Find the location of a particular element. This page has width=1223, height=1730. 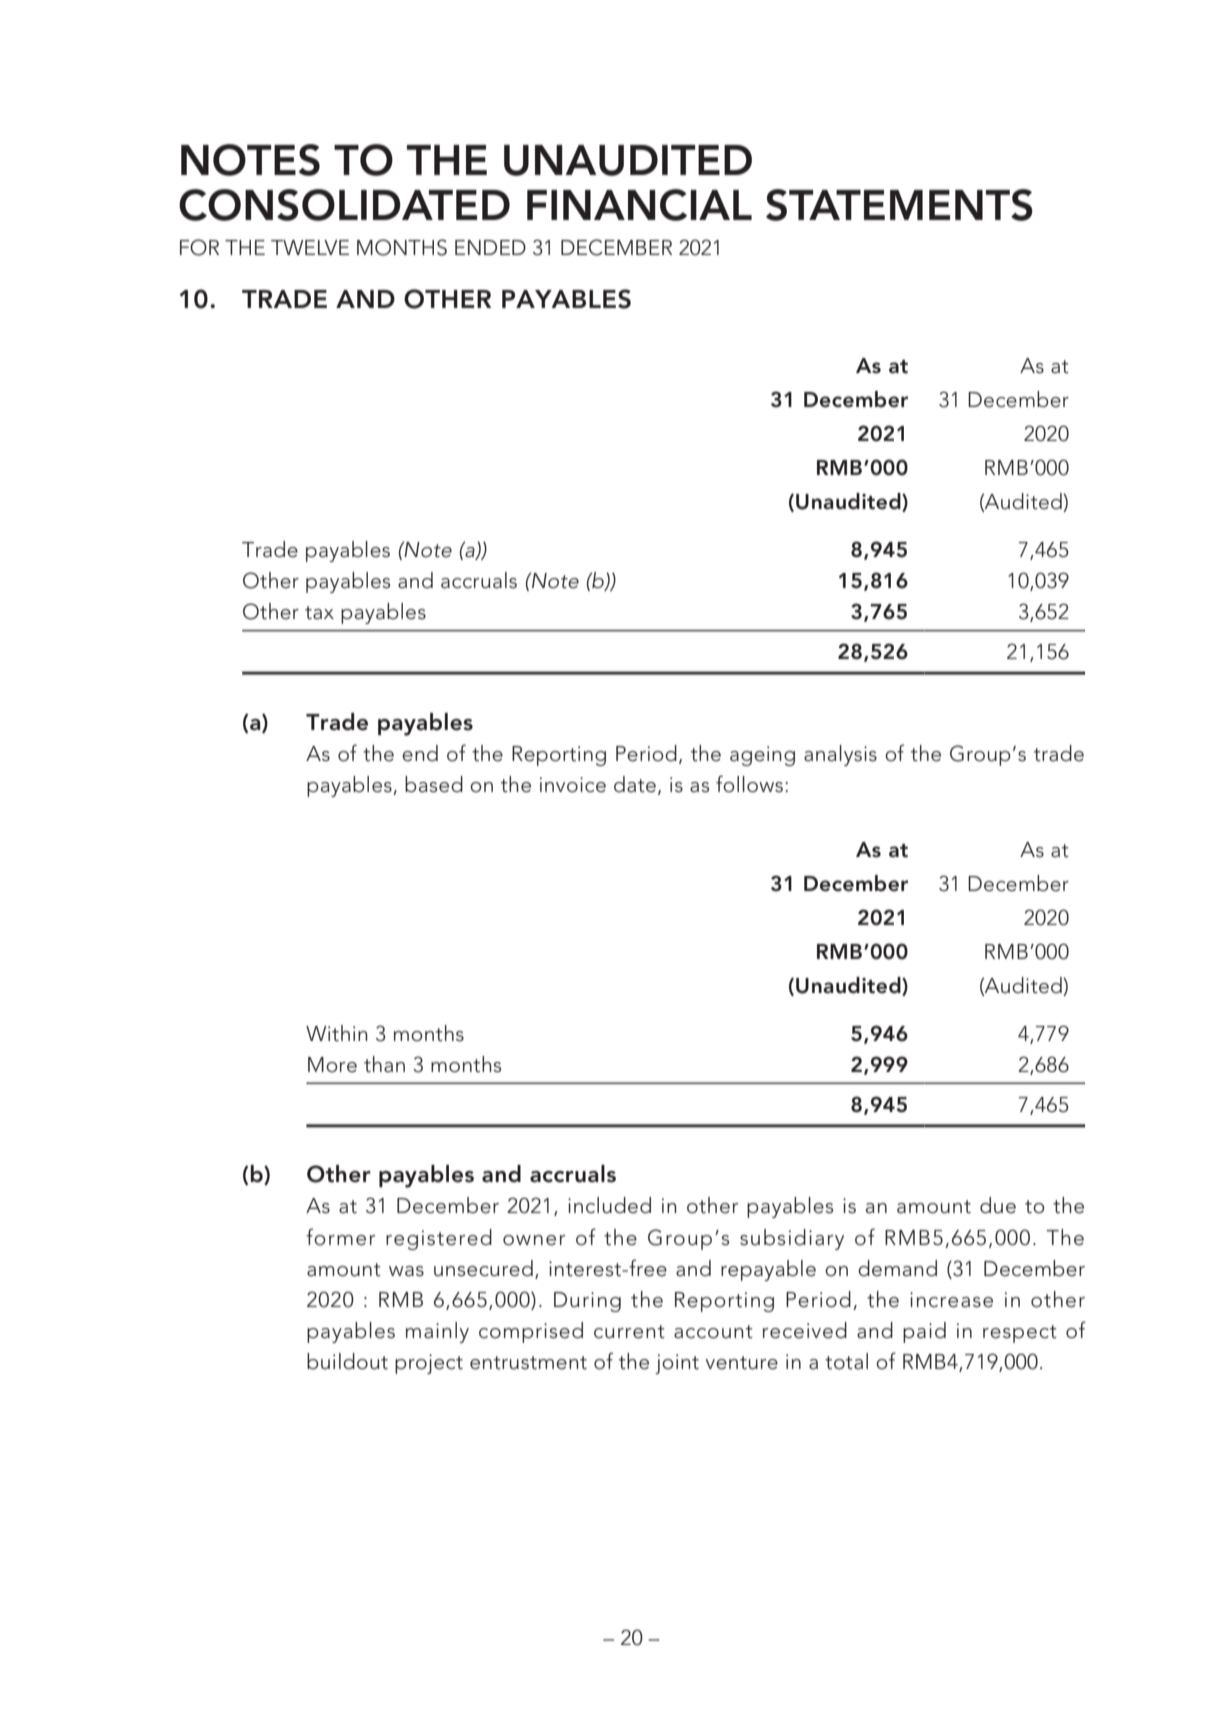

follows is located at coordinates (749, 784).
